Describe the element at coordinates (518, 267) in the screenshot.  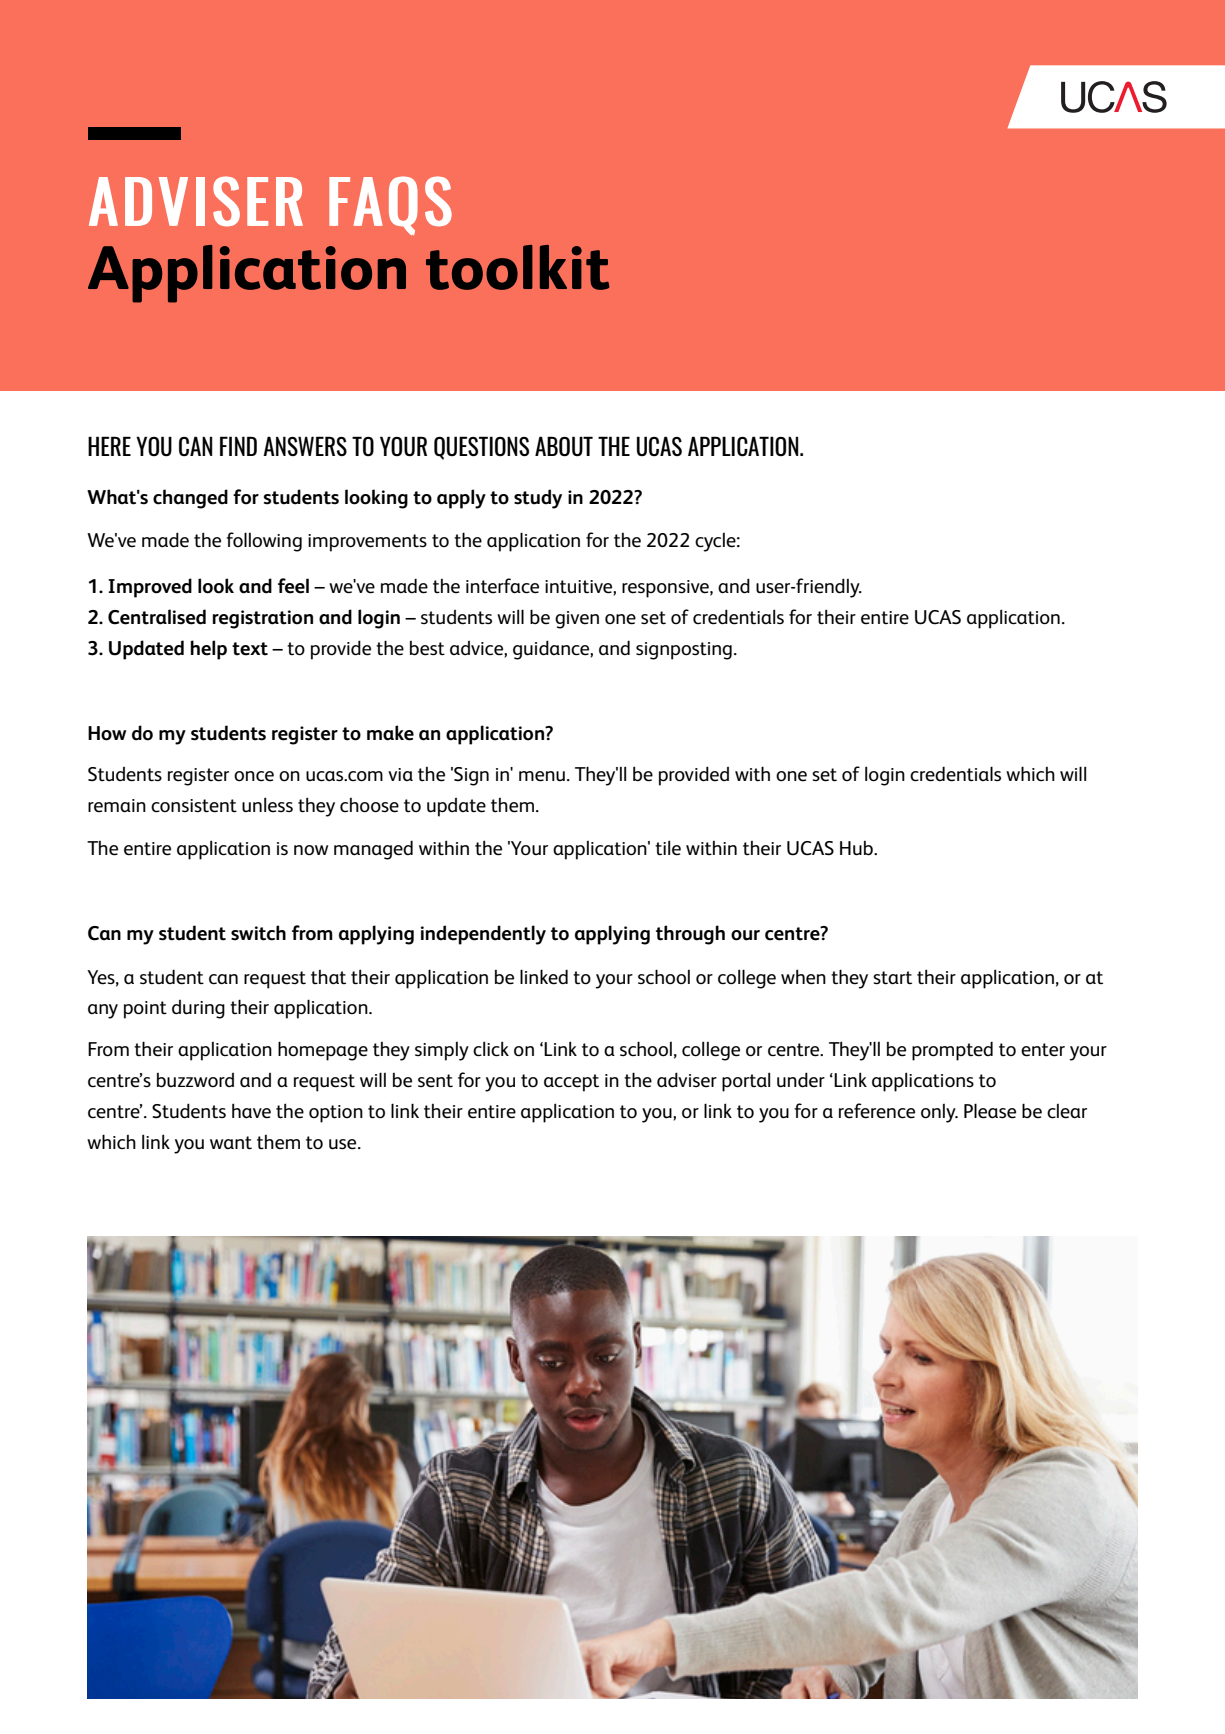
I see `toolkit` at that location.
